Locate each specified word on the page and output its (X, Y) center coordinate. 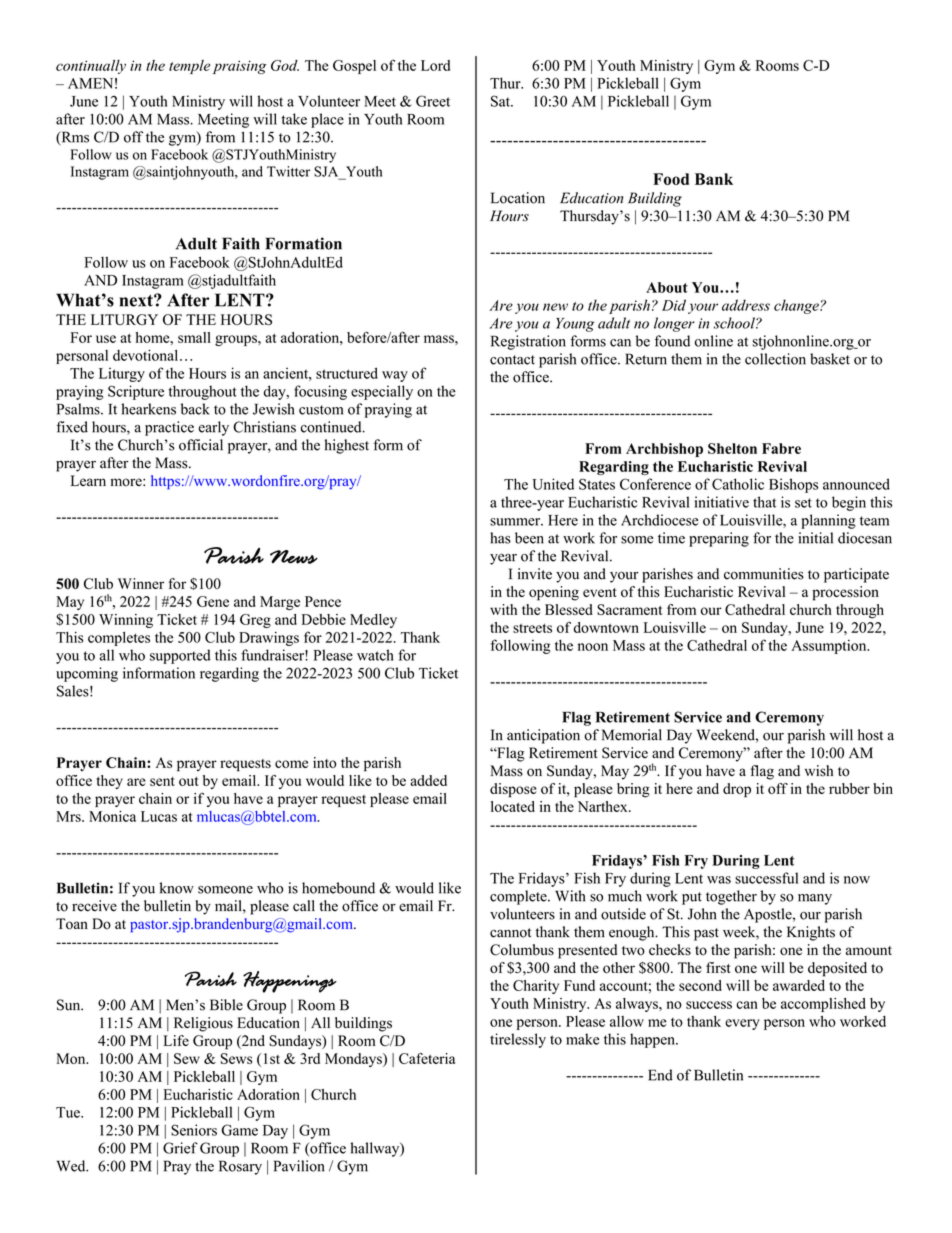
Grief (180, 1148)
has (500, 538)
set (803, 503)
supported (180, 656)
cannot (510, 933)
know (177, 888)
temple (189, 67)
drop (737, 790)
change (797, 306)
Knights (811, 933)
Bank (714, 179)
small (194, 337)
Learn (88, 480)
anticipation (543, 736)
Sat (501, 101)
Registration (528, 342)
